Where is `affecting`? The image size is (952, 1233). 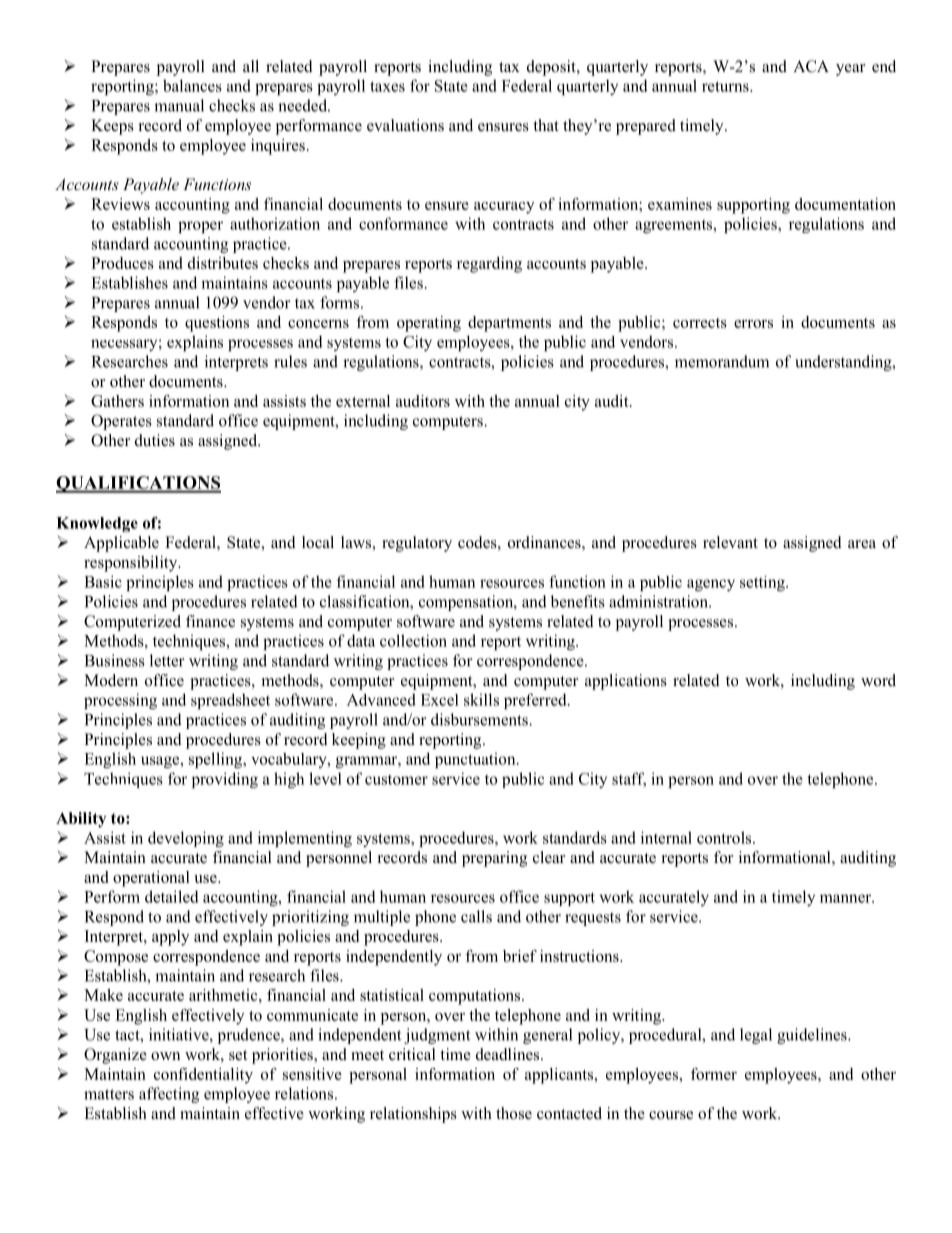 affecting is located at coordinates (169, 1095).
